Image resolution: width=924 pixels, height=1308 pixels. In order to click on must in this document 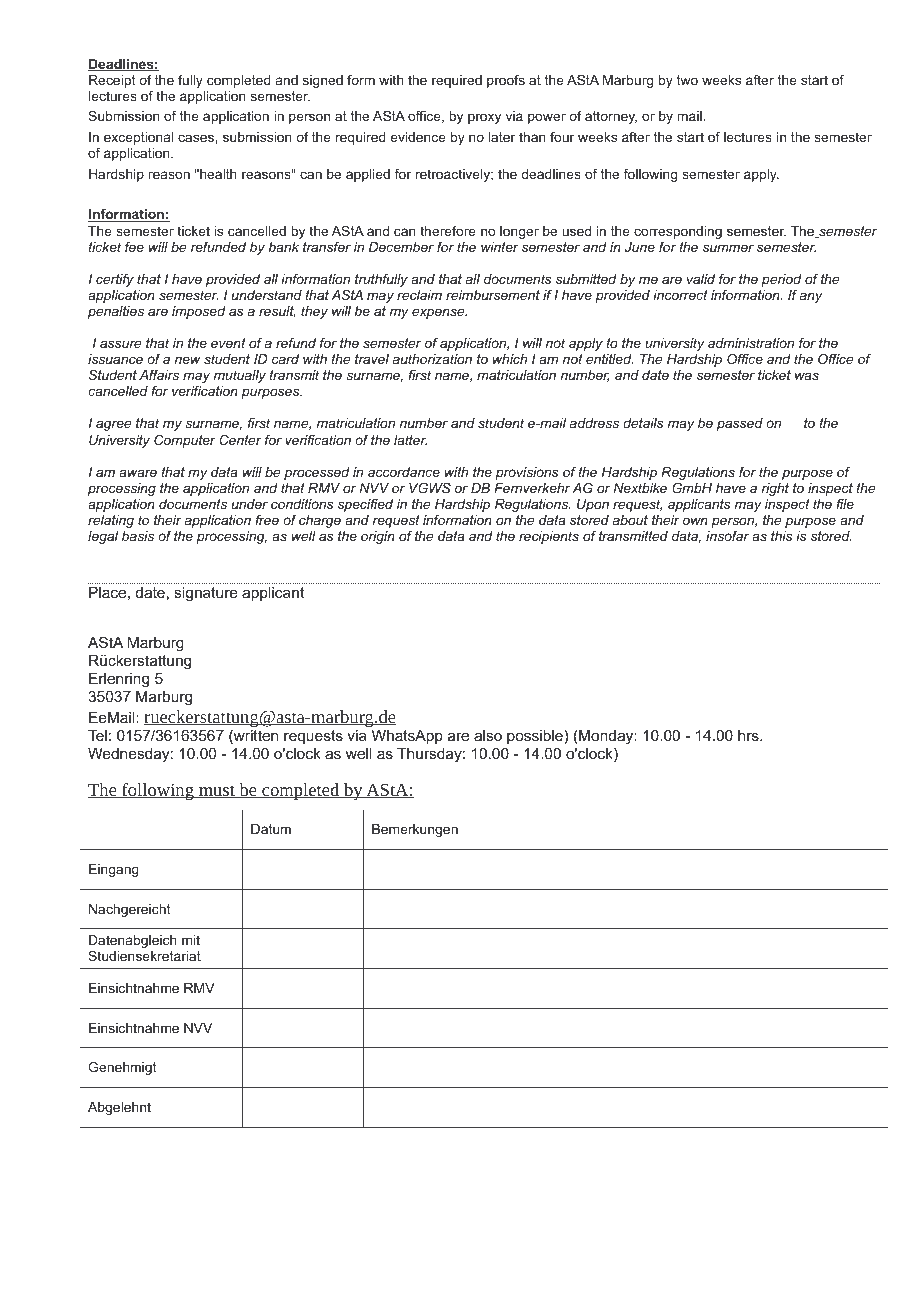, I will do `click(217, 791)`.
